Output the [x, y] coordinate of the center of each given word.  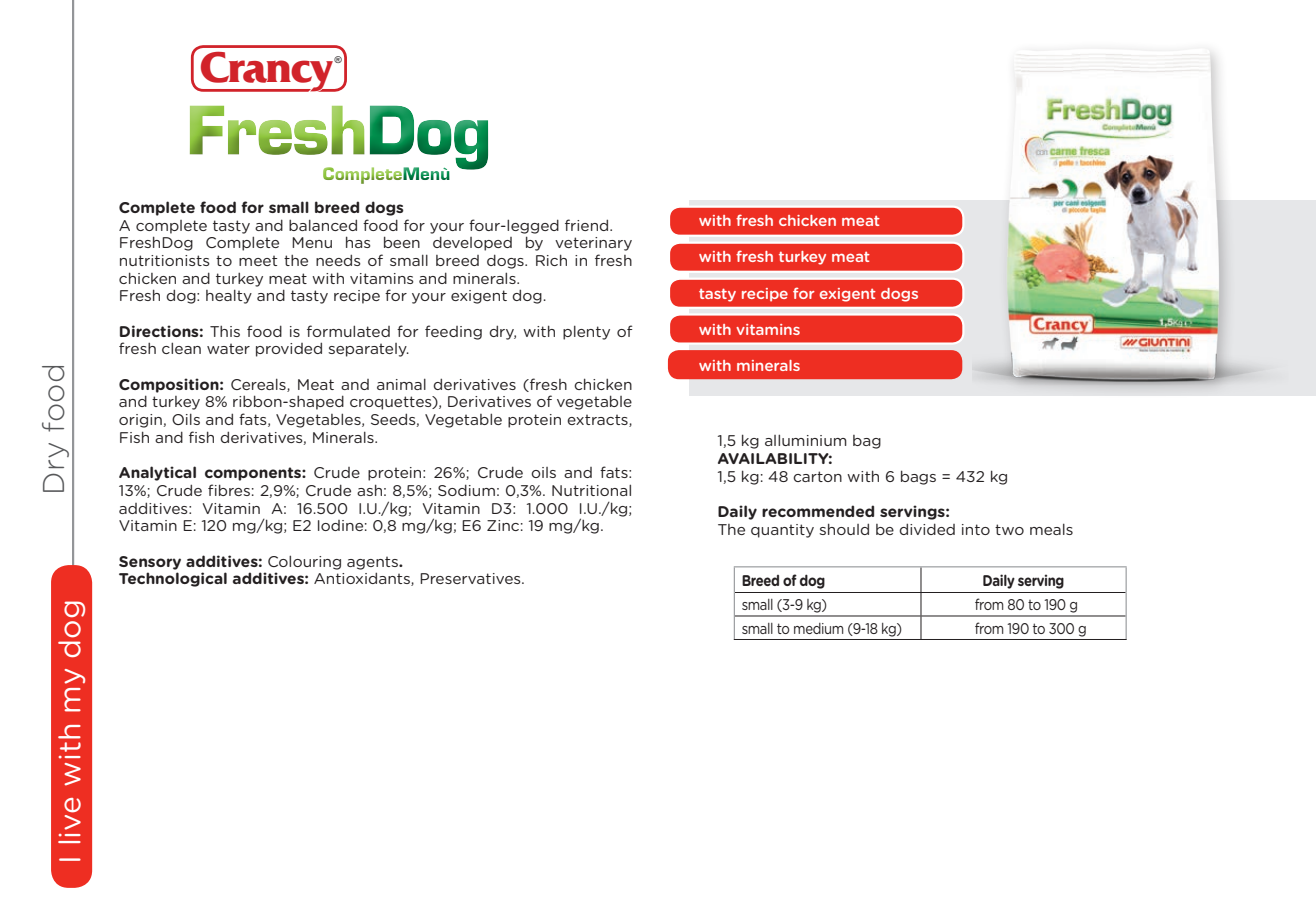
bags [918, 477]
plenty [586, 332]
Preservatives [471, 578]
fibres [229, 490]
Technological [173, 579]
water [228, 348]
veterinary [593, 244]
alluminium [806, 440]
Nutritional [591, 490]
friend [588, 225]
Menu [312, 242]
